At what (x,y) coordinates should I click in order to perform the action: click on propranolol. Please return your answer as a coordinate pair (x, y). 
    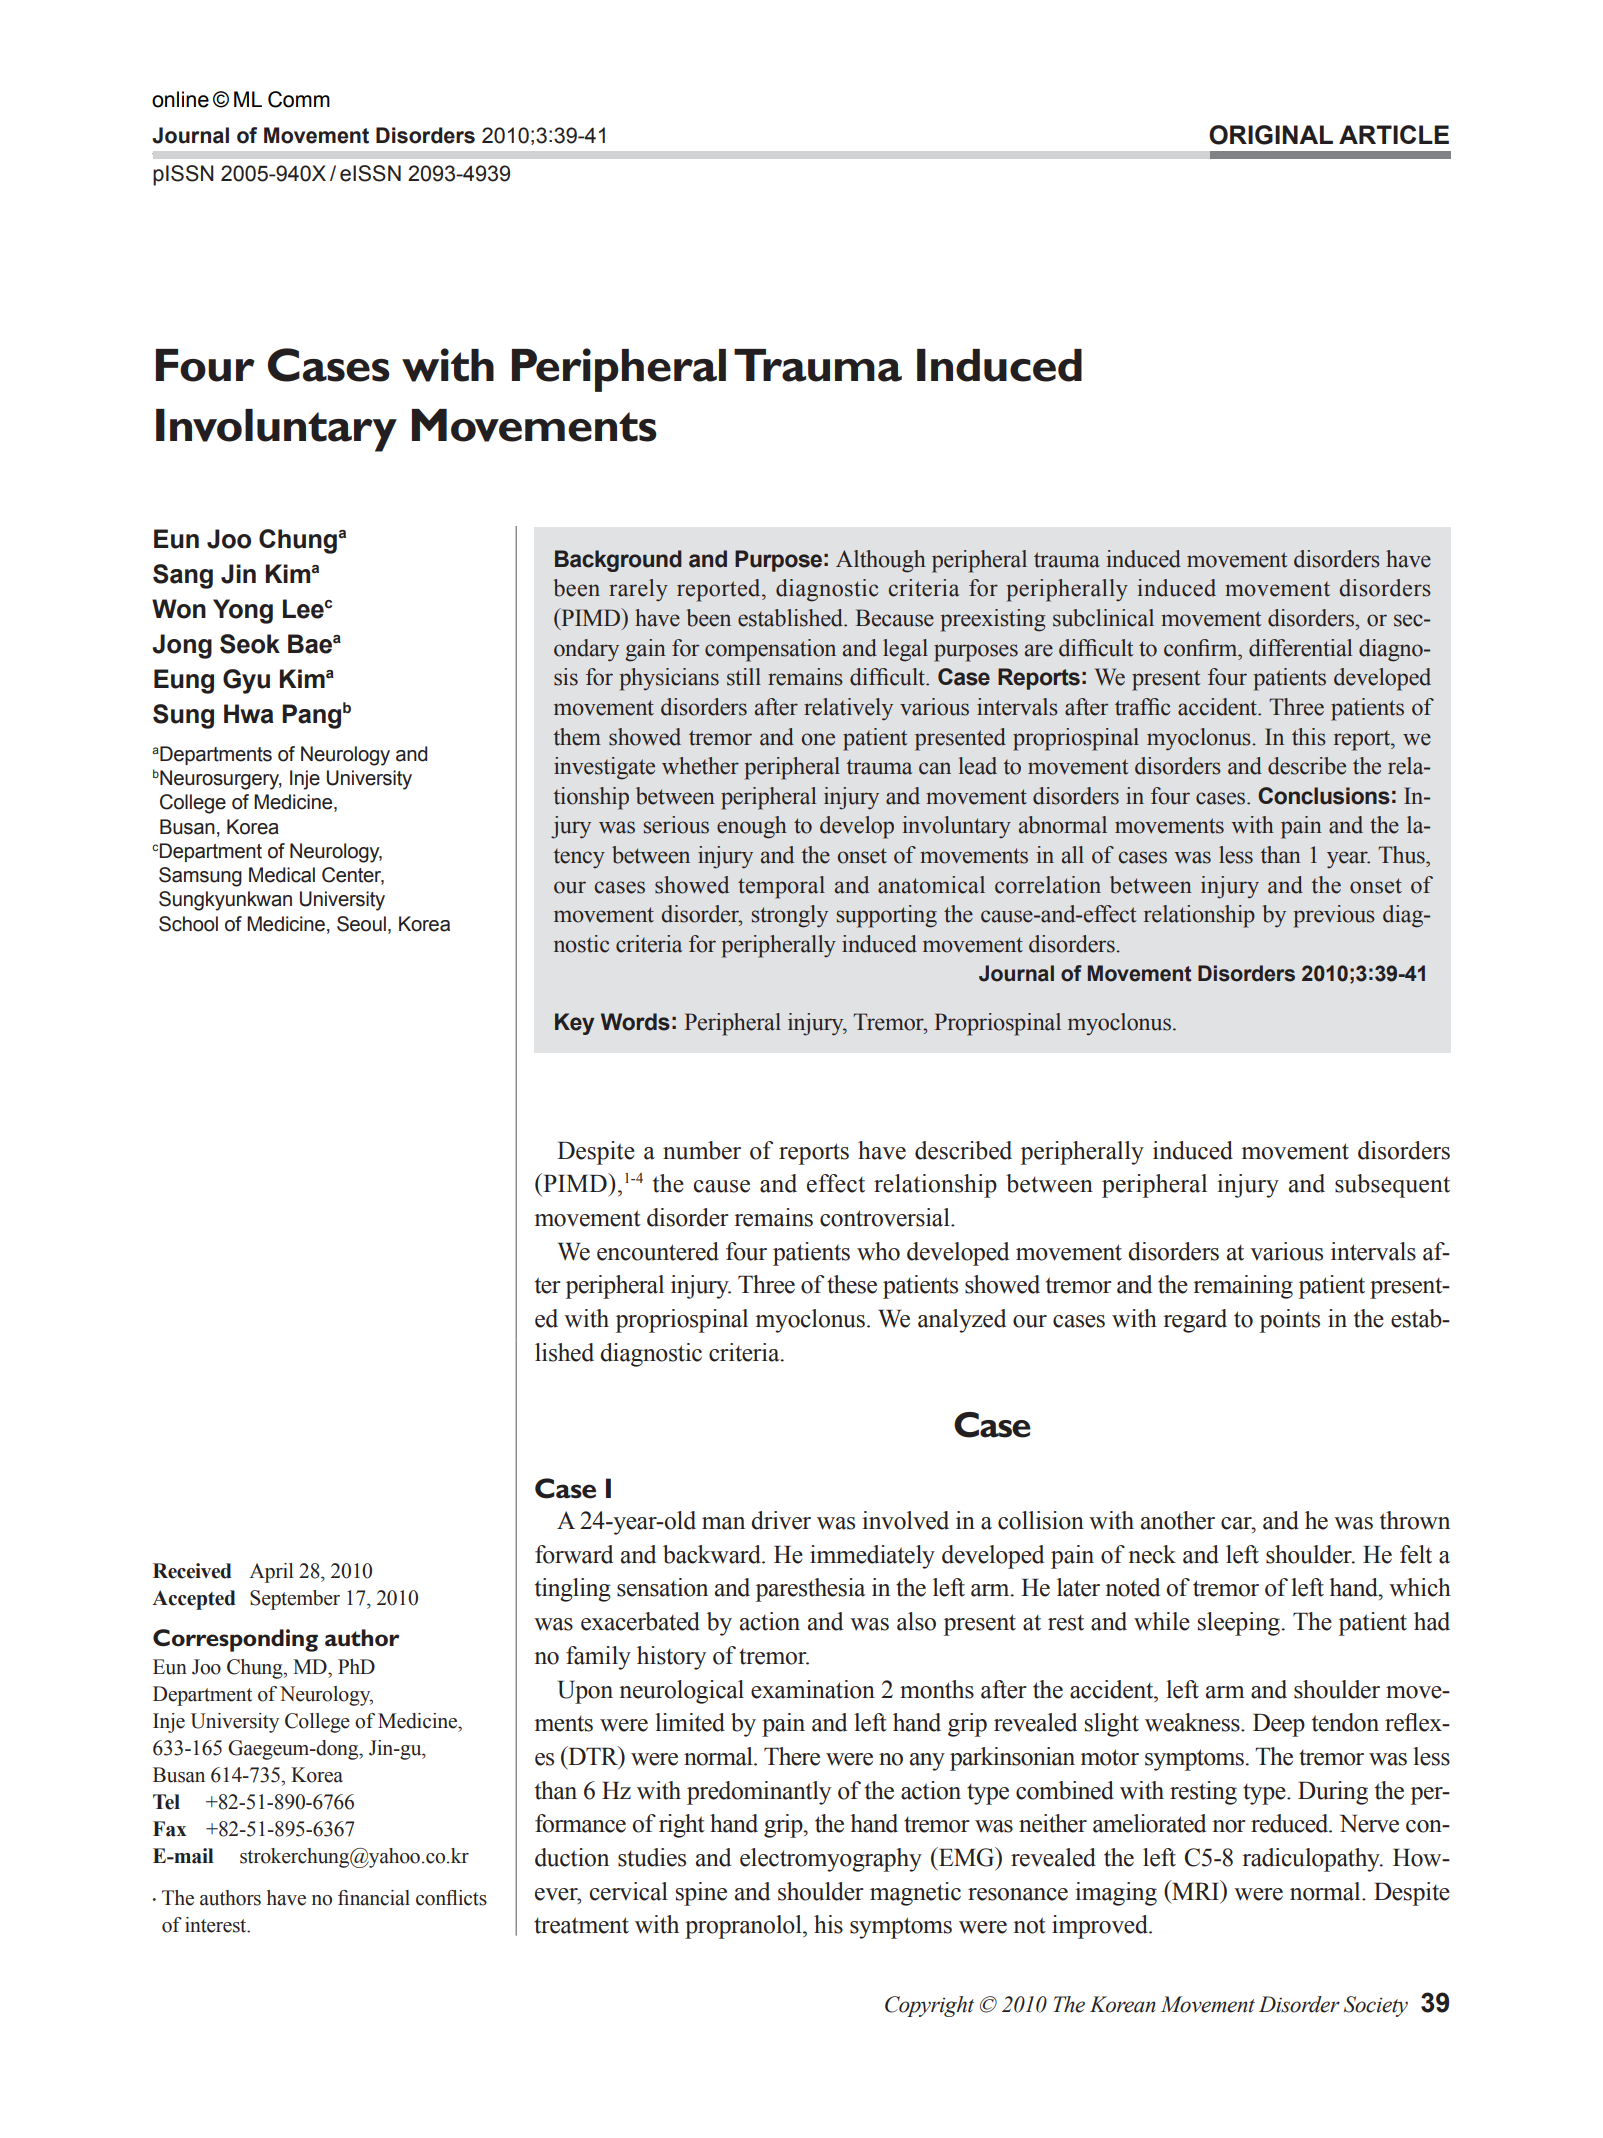
    Looking at the image, I should click on (744, 1927).
